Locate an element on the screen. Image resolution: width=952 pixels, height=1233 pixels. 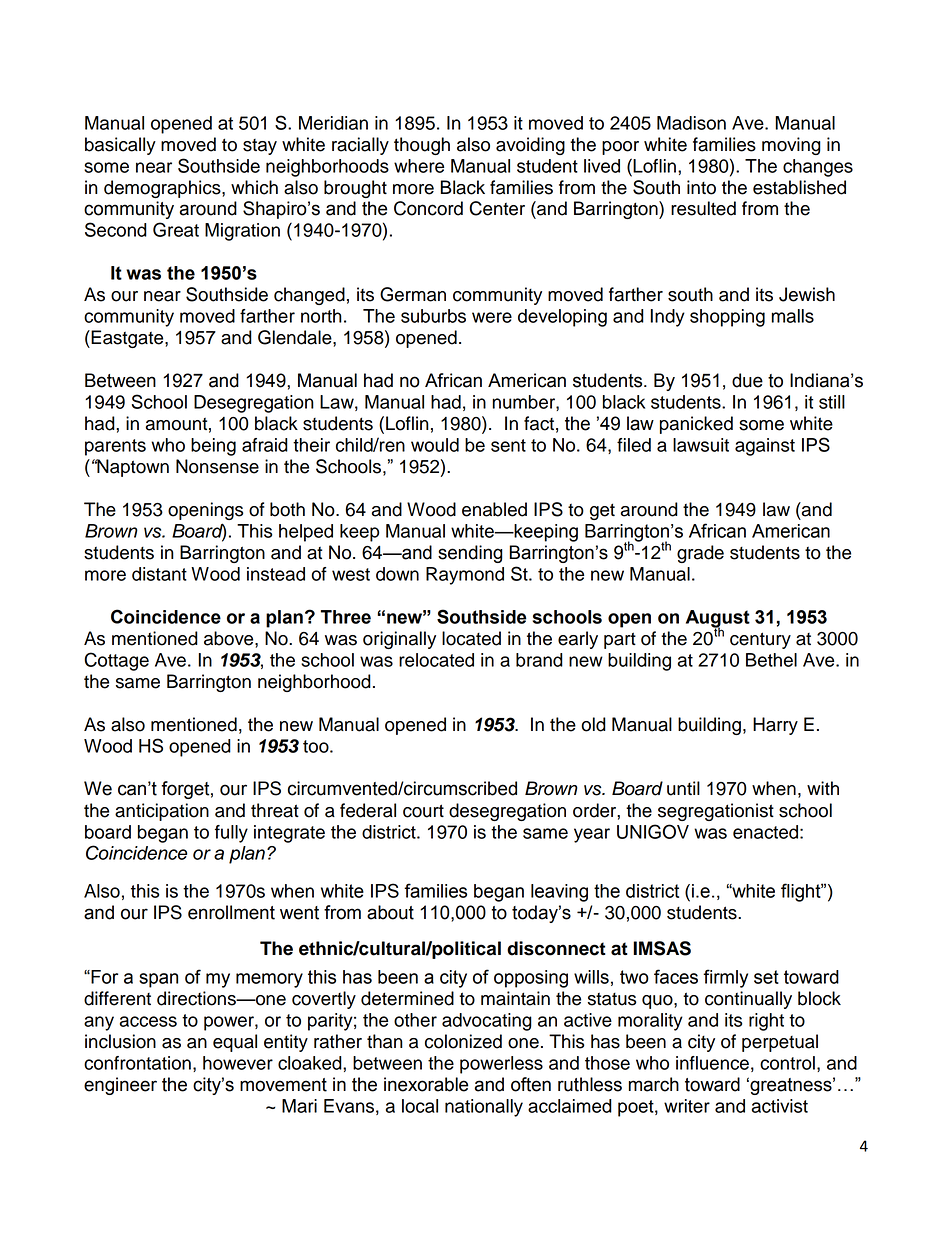
inexorable is located at coordinates (426, 1084).
